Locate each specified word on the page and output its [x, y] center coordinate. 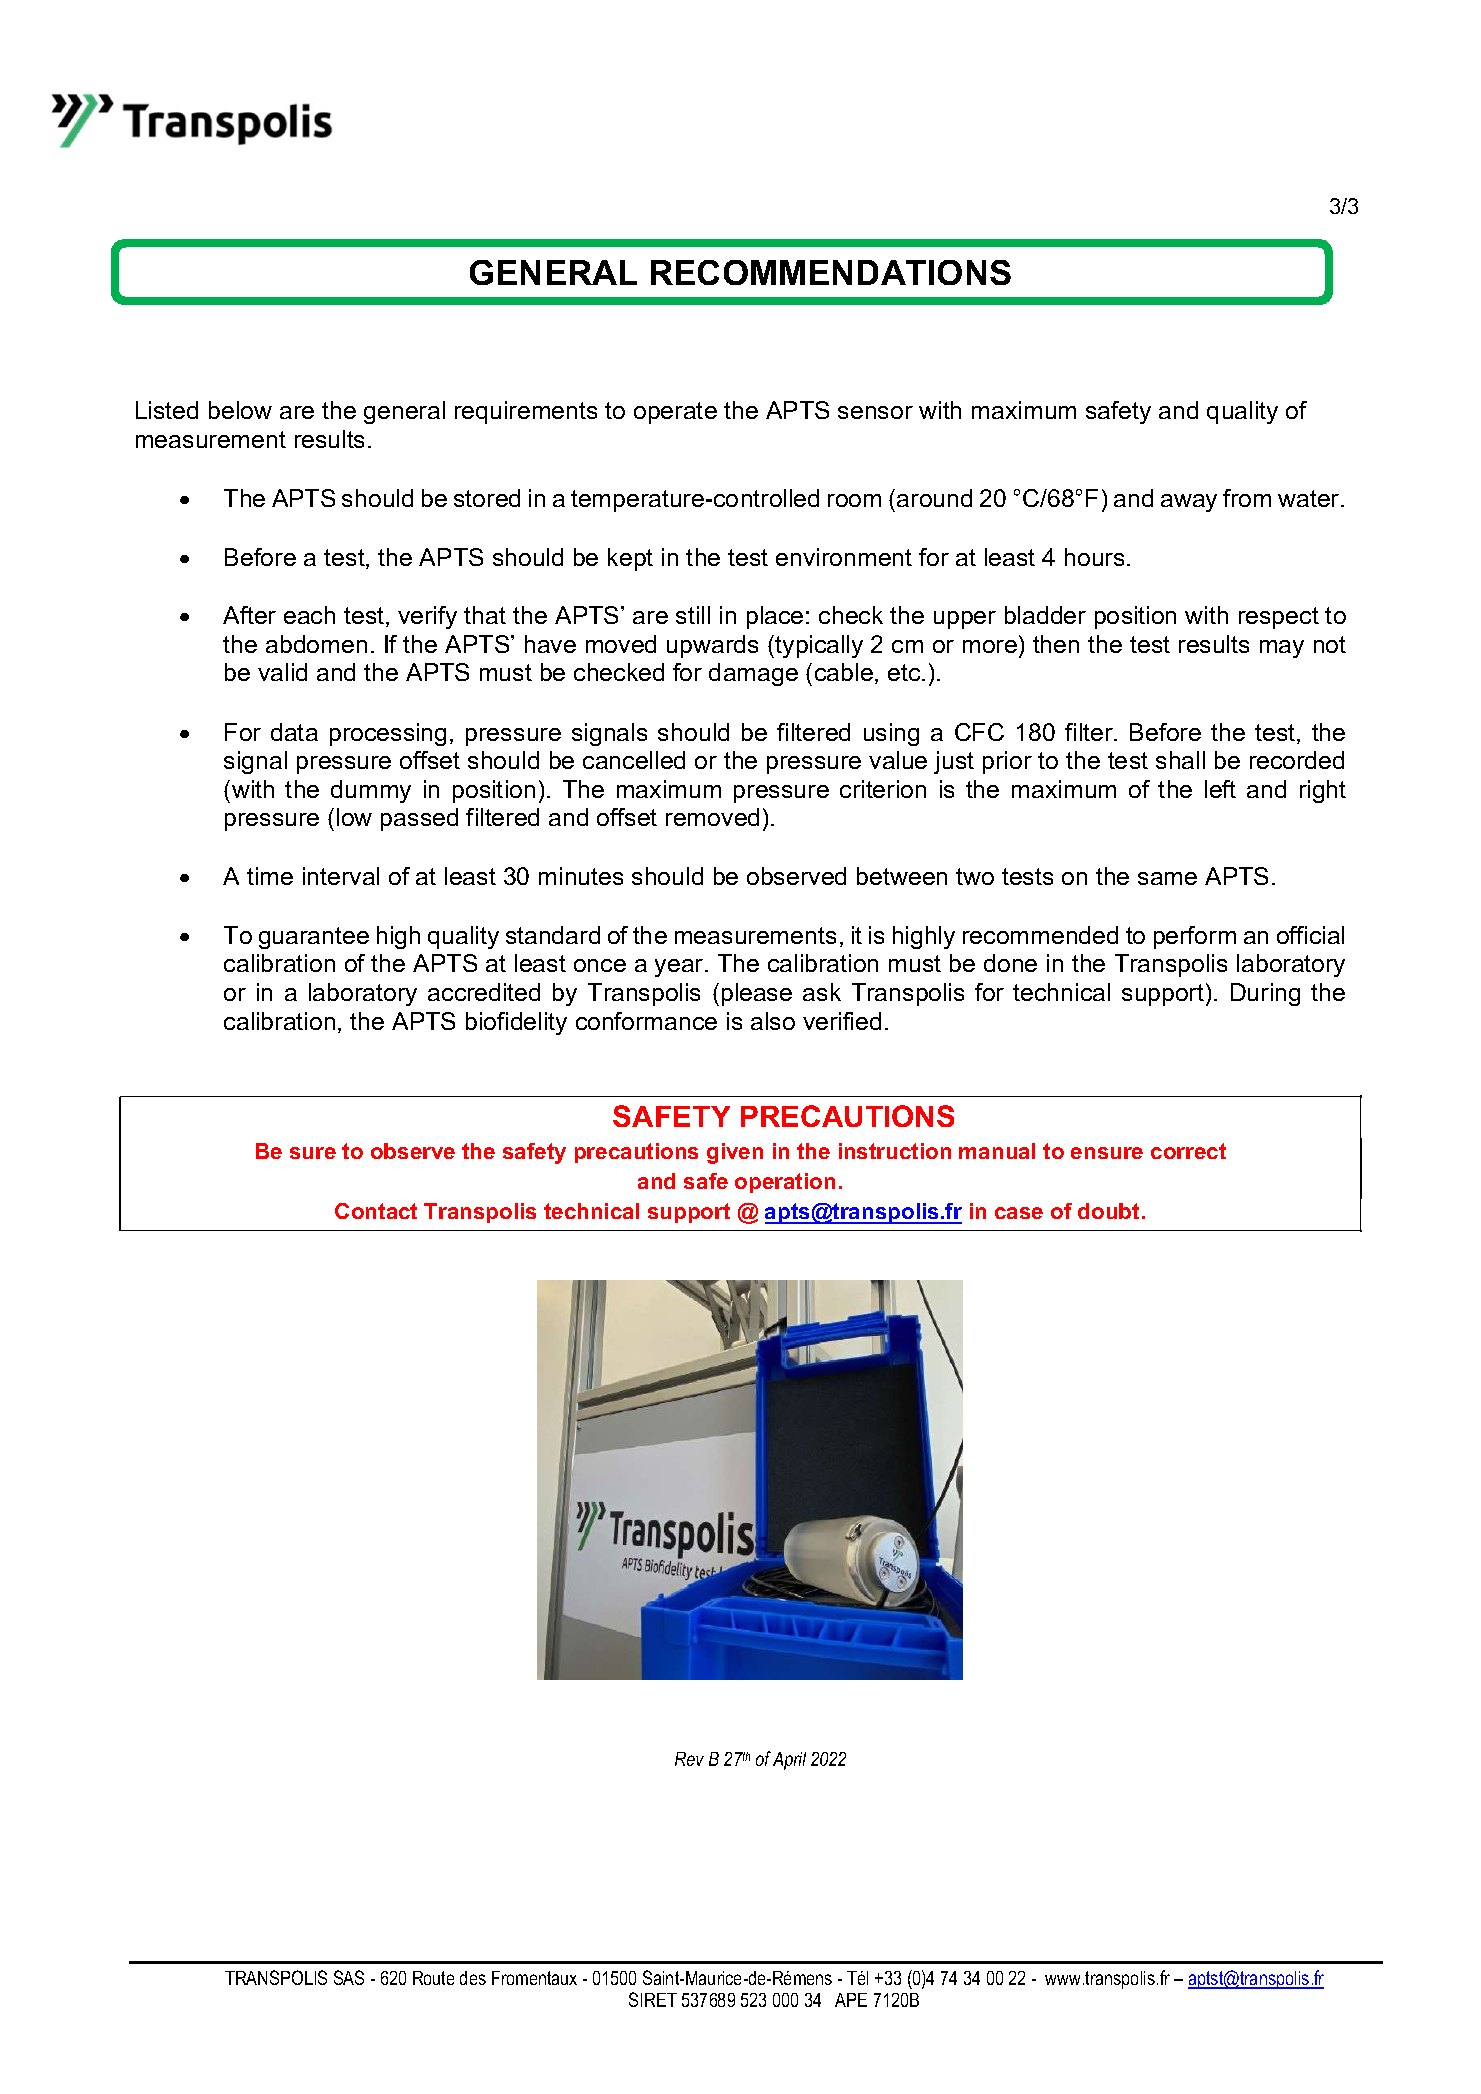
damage [753, 674]
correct [1188, 1151]
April [789, 1761]
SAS [349, 1977]
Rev [689, 1759]
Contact [376, 1211]
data [294, 732]
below [240, 410]
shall [1180, 760]
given [735, 1153]
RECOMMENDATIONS [831, 272]
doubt [1108, 1211]
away [1189, 503]
